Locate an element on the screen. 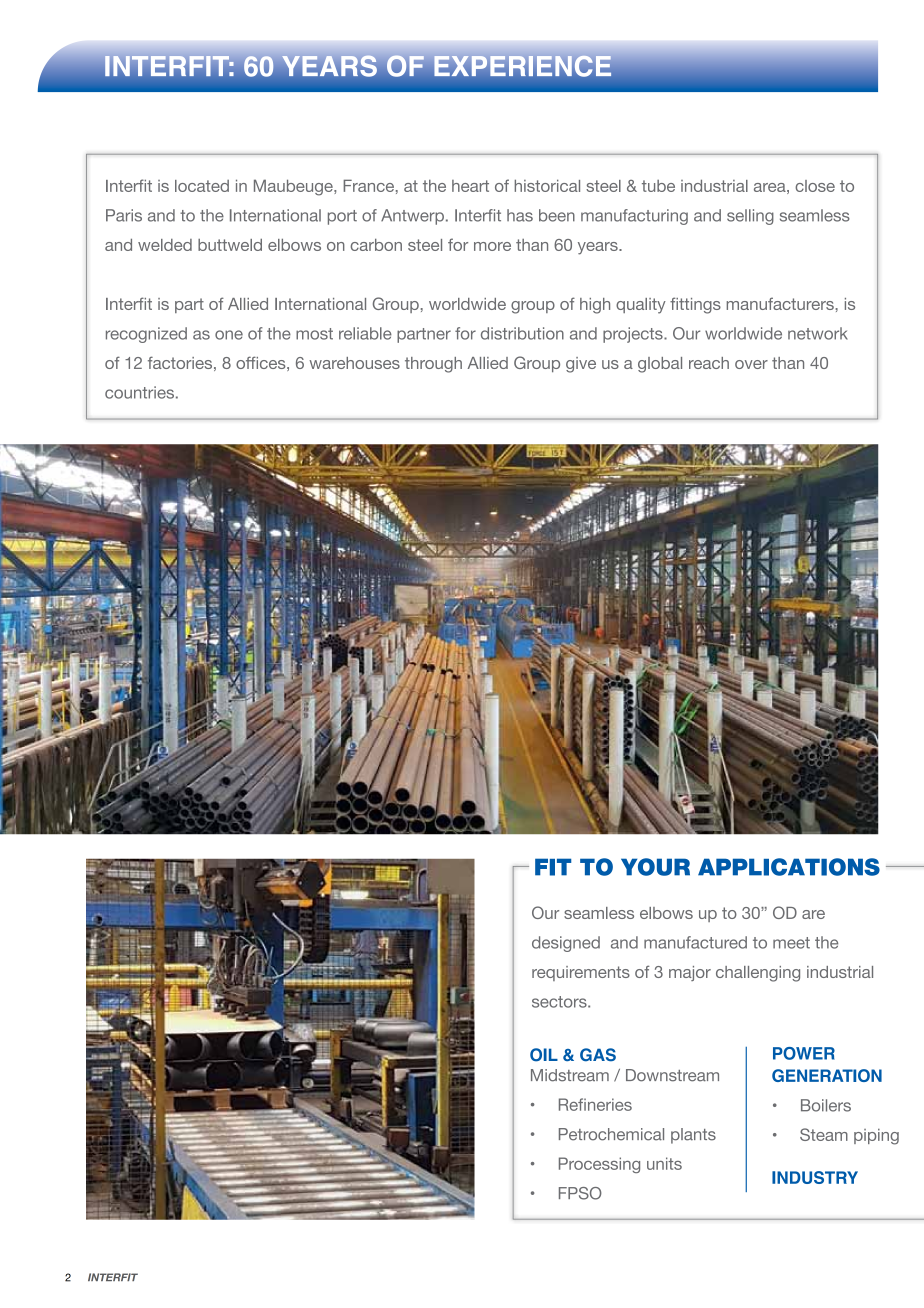 The image size is (924, 1308). requirements is located at coordinates (581, 973).
